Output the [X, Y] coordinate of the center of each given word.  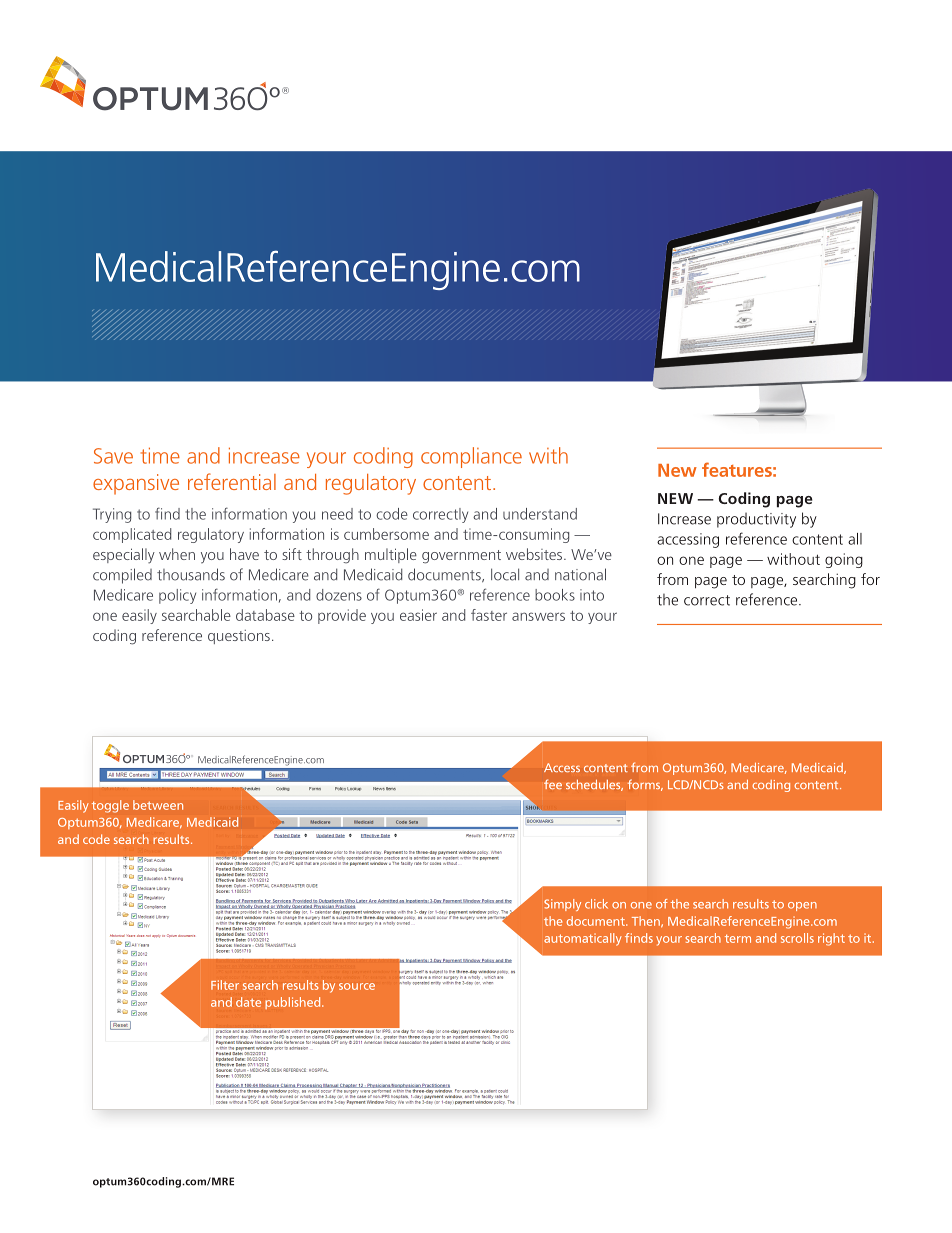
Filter [225, 985]
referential [232, 481]
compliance [471, 457]
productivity [756, 520]
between [158, 805]
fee [553, 784]
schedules [594, 785]
